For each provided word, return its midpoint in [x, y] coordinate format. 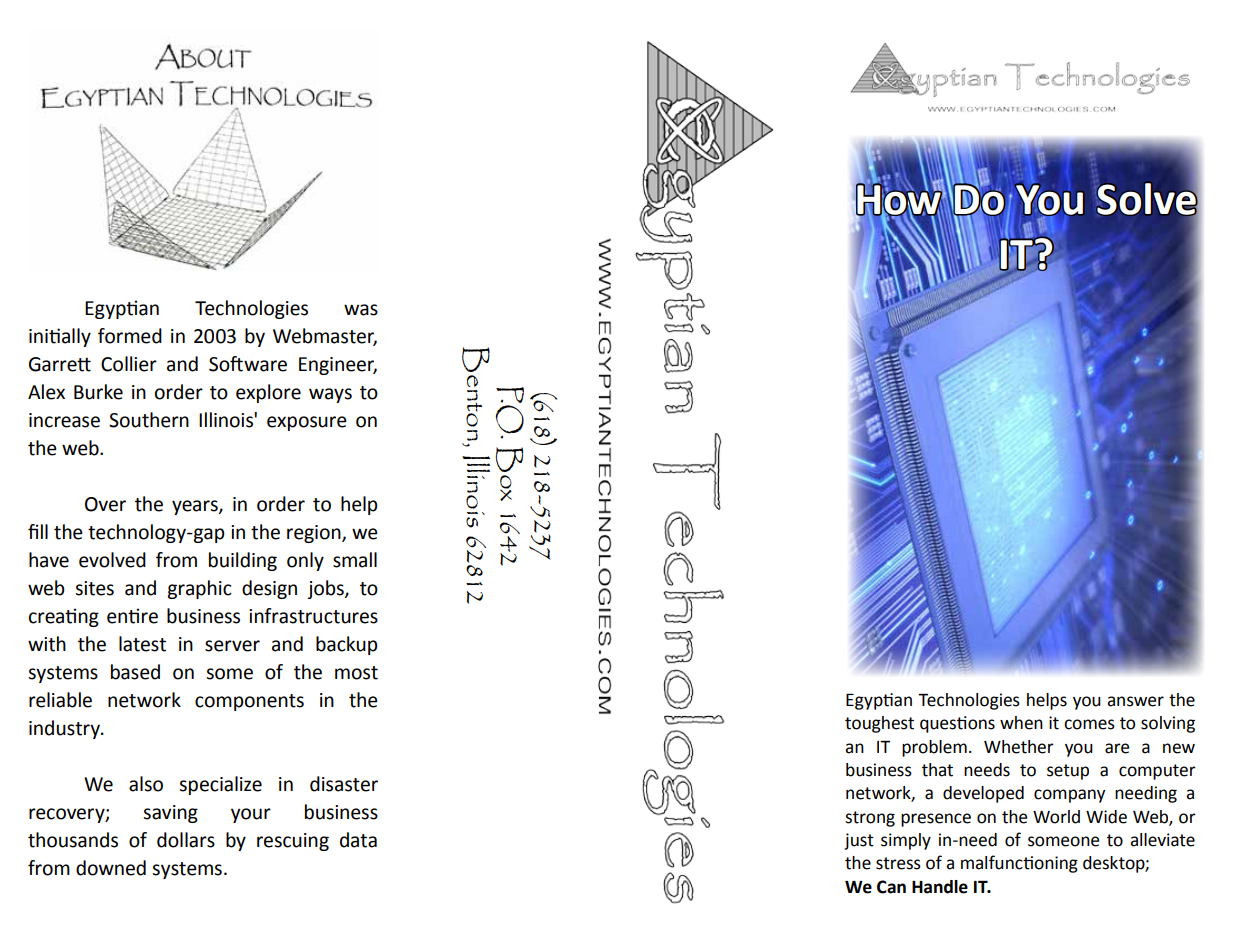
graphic [199, 589]
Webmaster [325, 337]
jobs [326, 589]
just [859, 841]
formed [130, 336]
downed [111, 868]
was [361, 310]
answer [1135, 701]
